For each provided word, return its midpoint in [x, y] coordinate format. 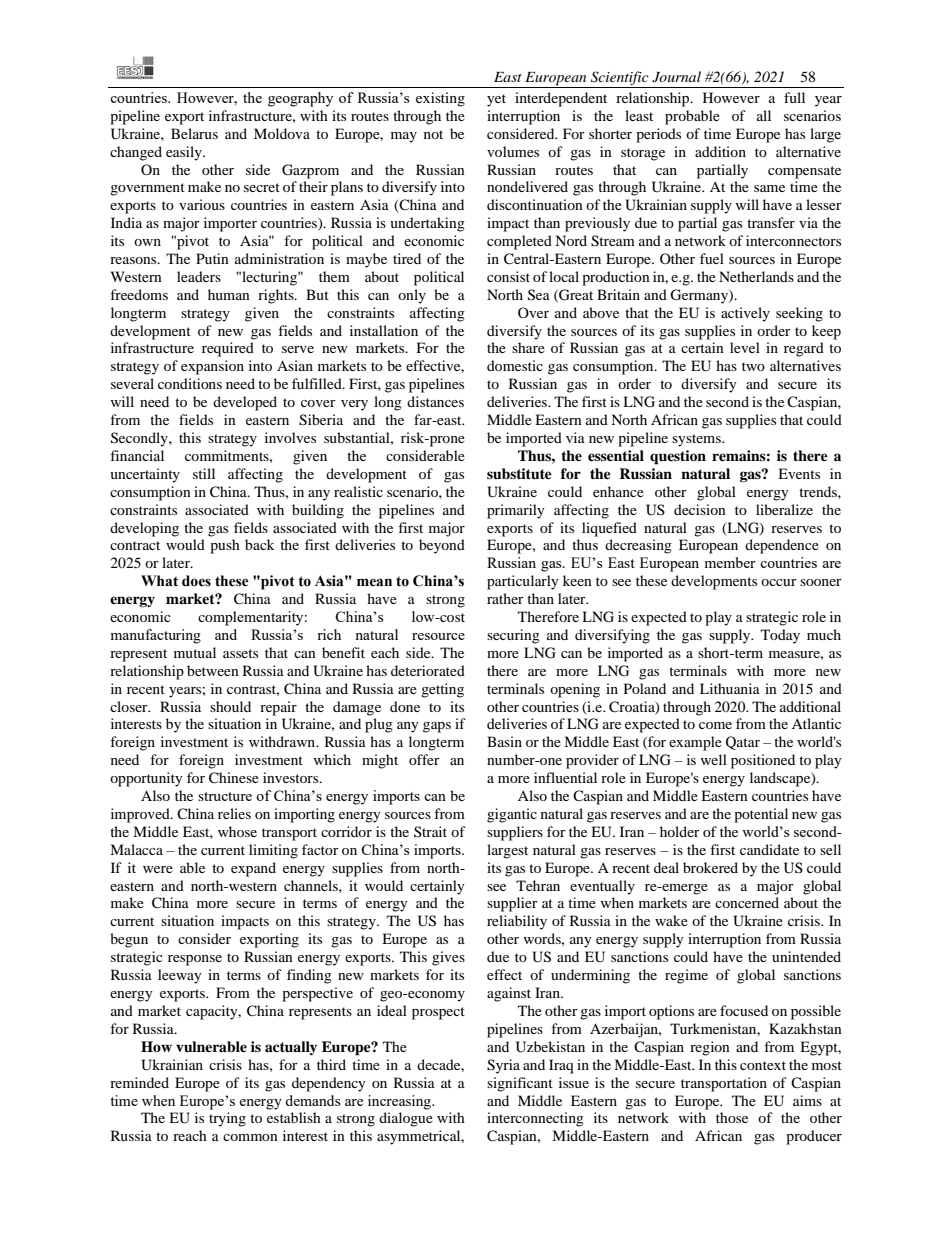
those [732, 1117]
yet [496, 100]
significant [520, 1084]
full [794, 97]
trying [227, 1119]
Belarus [194, 133]
